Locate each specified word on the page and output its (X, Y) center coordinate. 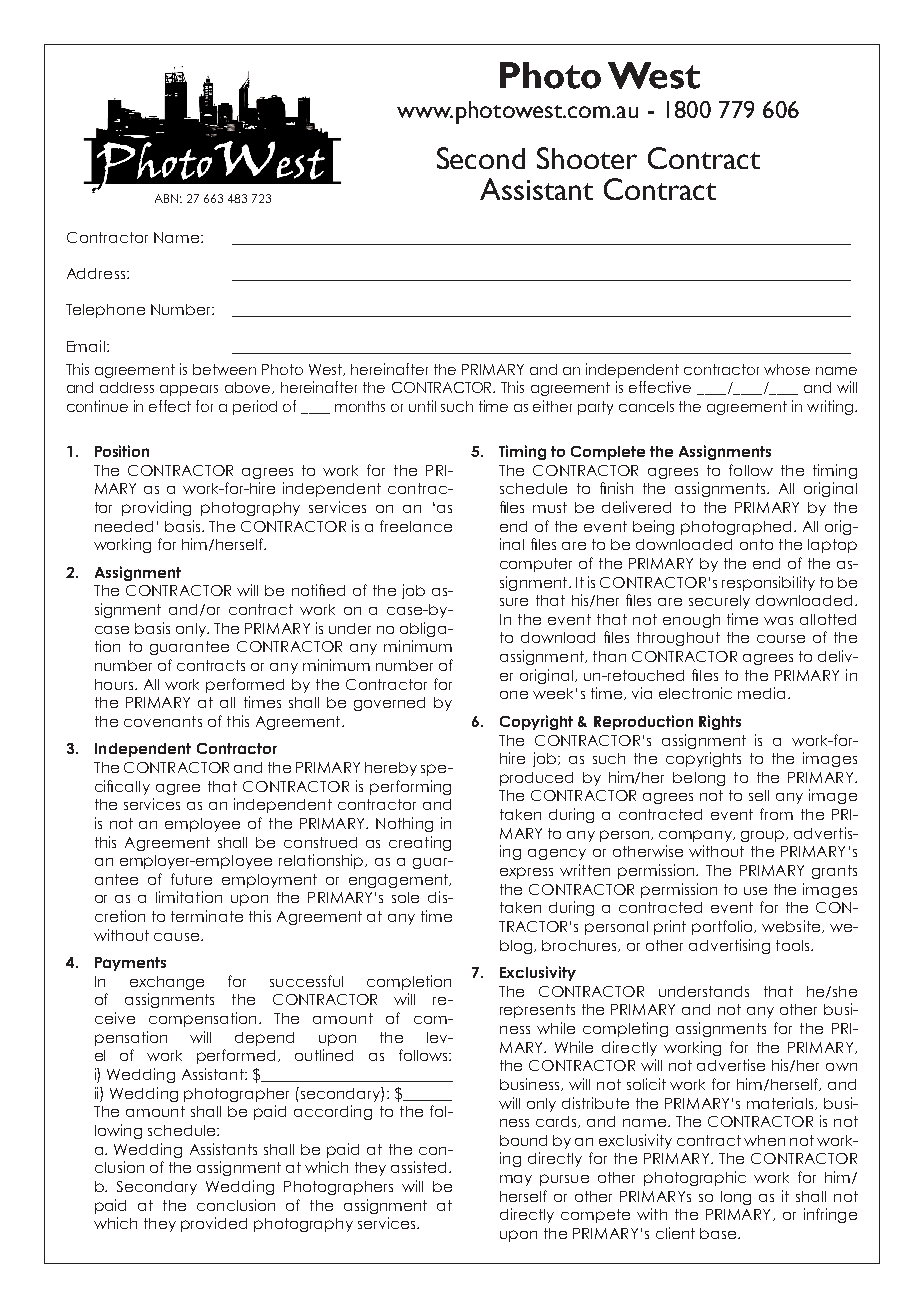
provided (214, 1224)
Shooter (587, 158)
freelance (416, 526)
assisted (420, 1167)
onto (756, 544)
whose (787, 369)
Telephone (105, 311)
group (764, 836)
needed (124, 526)
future (191, 879)
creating (420, 843)
